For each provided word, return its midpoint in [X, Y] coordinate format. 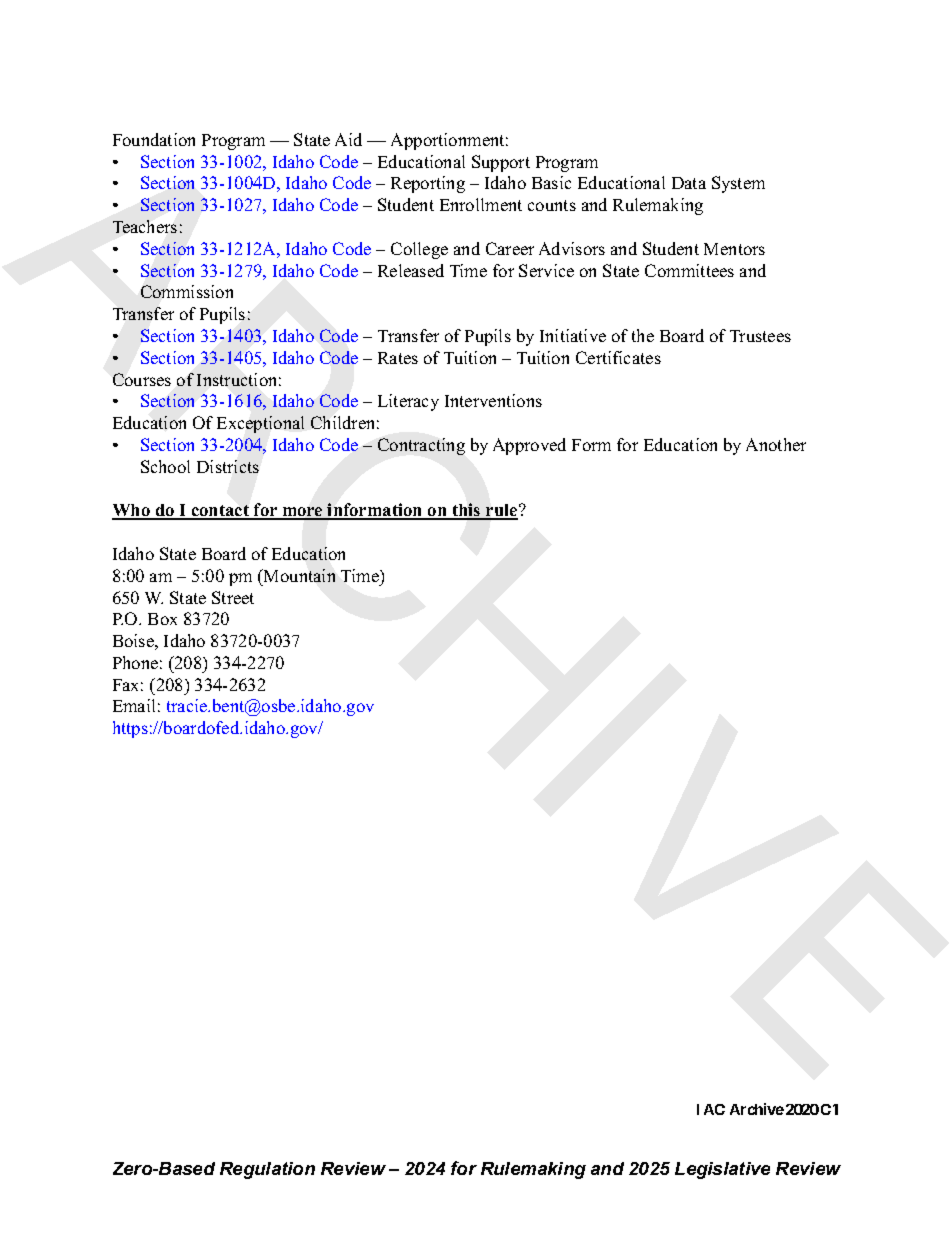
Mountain [298, 575]
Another [776, 444]
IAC [711, 1109]
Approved [529, 446]
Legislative [722, 1170]
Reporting [428, 184]
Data [689, 183]
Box [162, 619]
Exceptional [260, 424]
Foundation [154, 139]
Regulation [267, 1170]
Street [233, 597]
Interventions [493, 400]
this [466, 511]
